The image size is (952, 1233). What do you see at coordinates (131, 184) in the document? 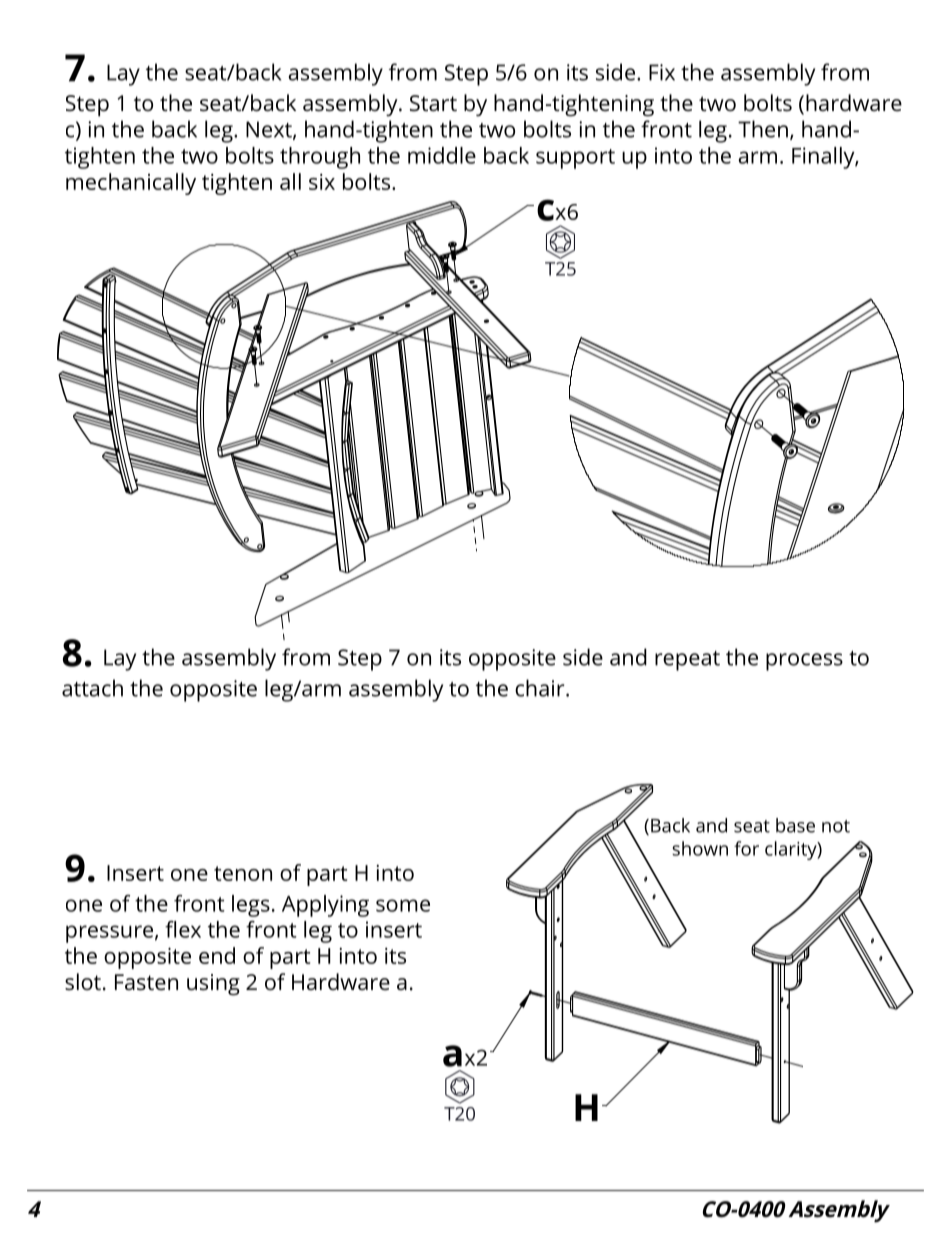
I see `mechanically` at bounding box center [131, 184].
